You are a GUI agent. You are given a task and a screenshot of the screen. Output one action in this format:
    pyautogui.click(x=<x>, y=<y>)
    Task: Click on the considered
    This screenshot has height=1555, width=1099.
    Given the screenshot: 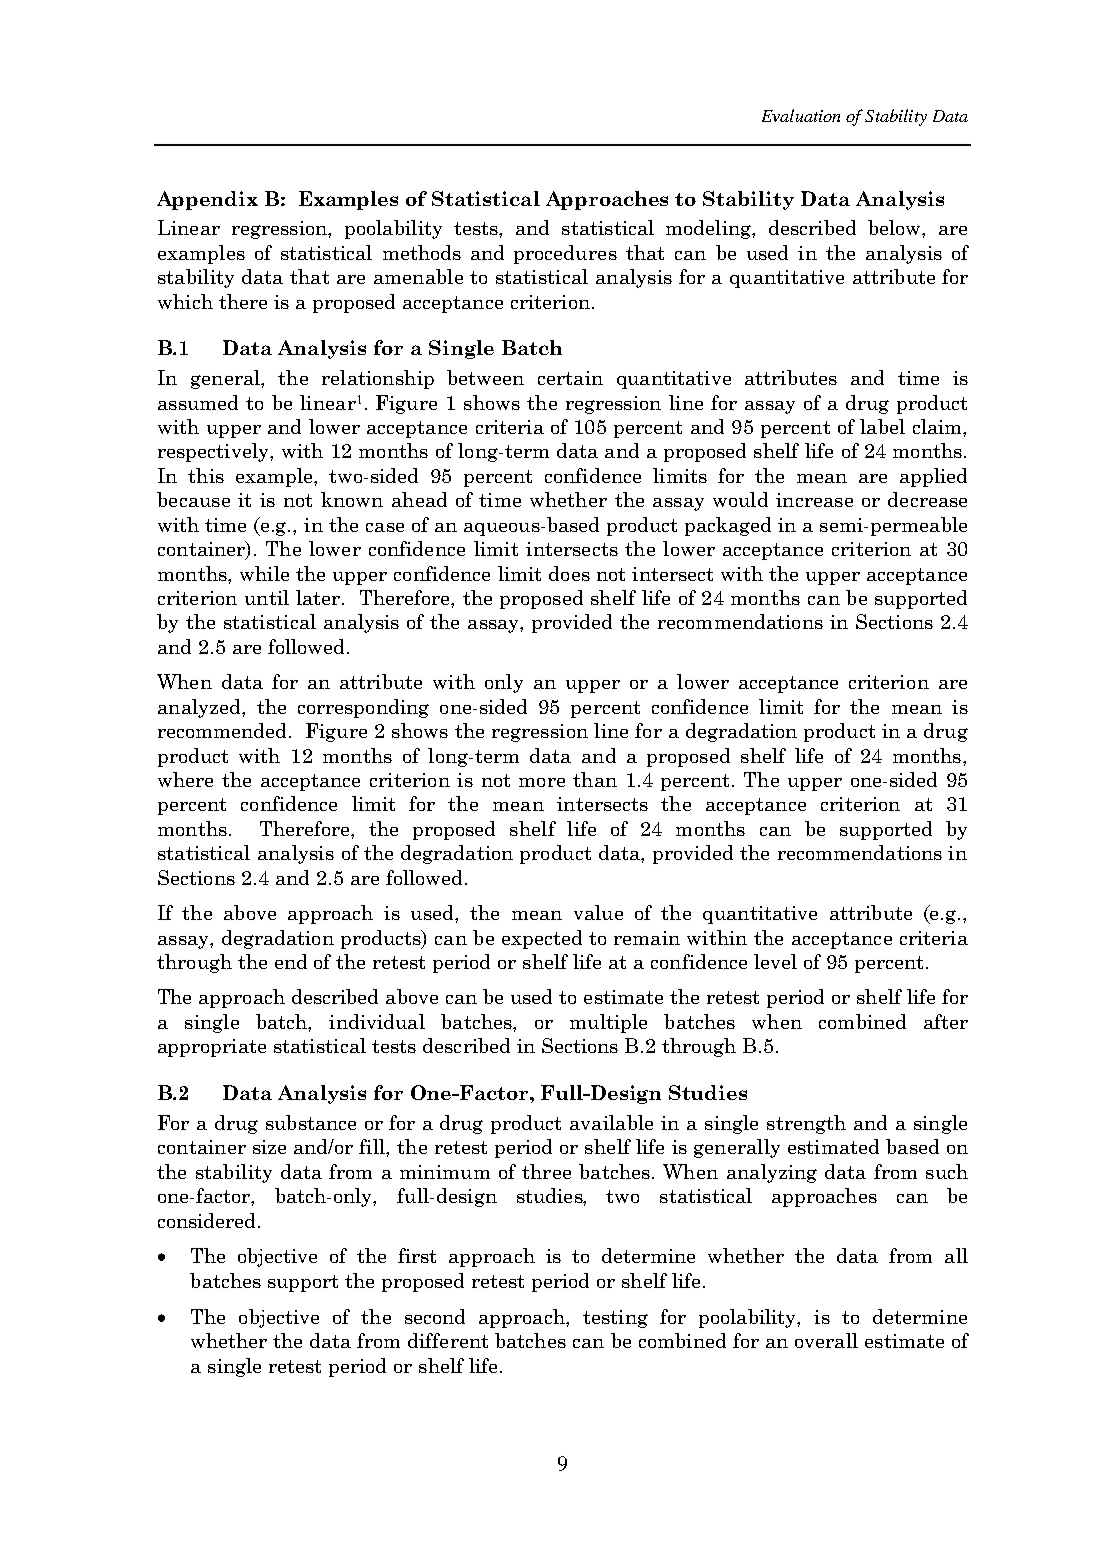 What is the action you would take?
    pyautogui.click(x=208, y=1220)
